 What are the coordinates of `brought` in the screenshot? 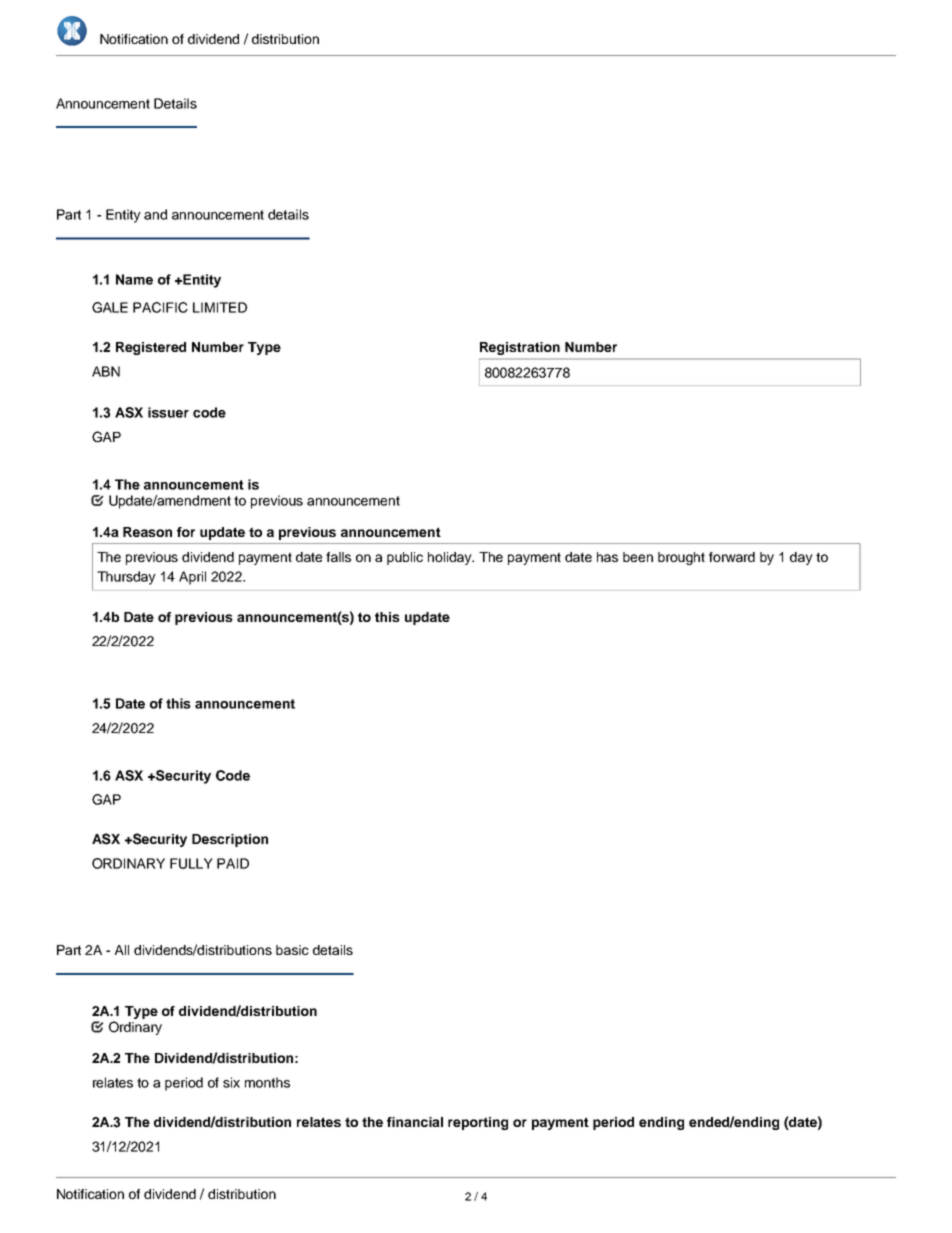 It's located at (681, 558).
